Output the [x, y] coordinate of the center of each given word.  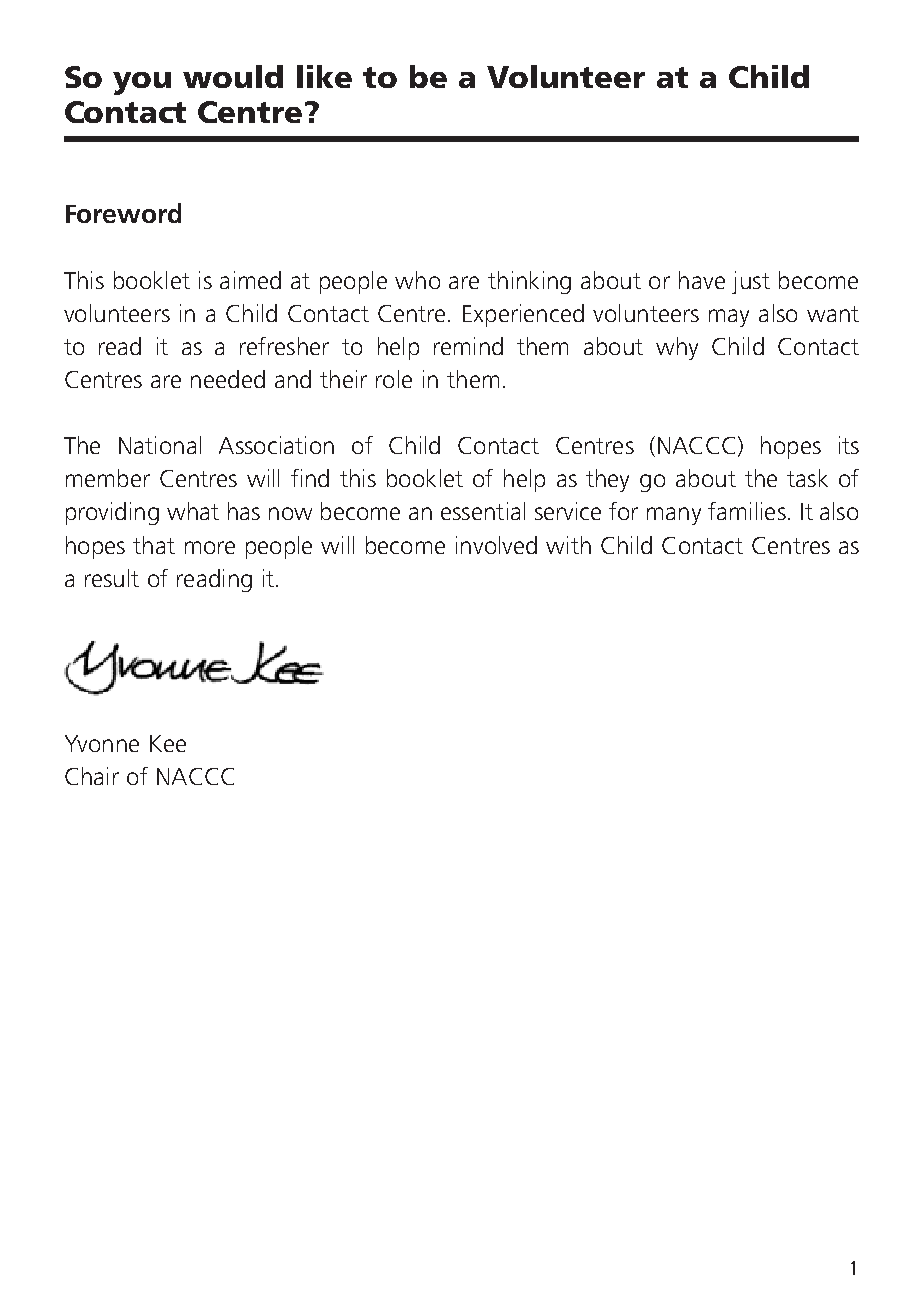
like [324, 76]
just [751, 282]
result [112, 578]
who [417, 280]
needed [228, 379]
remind [468, 346]
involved [496, 545]
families [747, 511]
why [677, 348]
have [702, 280]
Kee [168, 743]
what [193, 511]
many [674, 516]
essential [483, 511]
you [142, 83]
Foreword [123, 213]
